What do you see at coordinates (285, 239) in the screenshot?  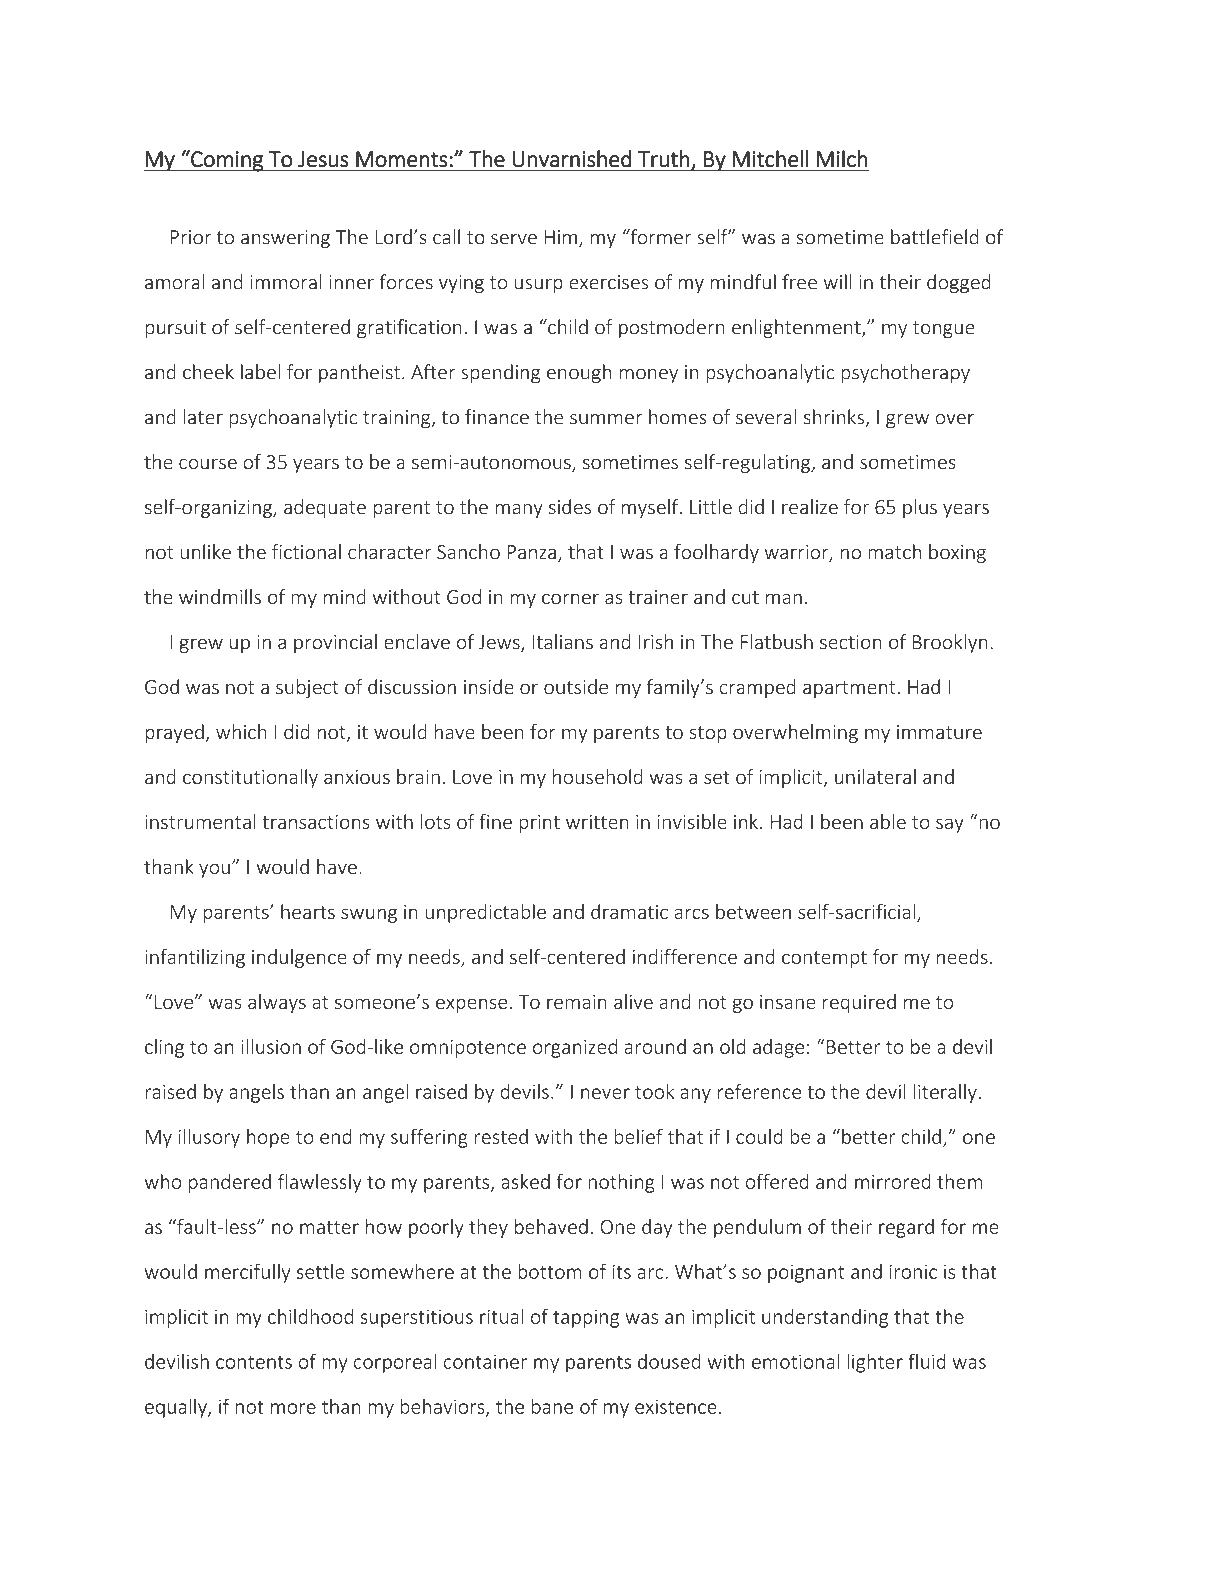 I see `answering` at bounding box center [285, 239].
